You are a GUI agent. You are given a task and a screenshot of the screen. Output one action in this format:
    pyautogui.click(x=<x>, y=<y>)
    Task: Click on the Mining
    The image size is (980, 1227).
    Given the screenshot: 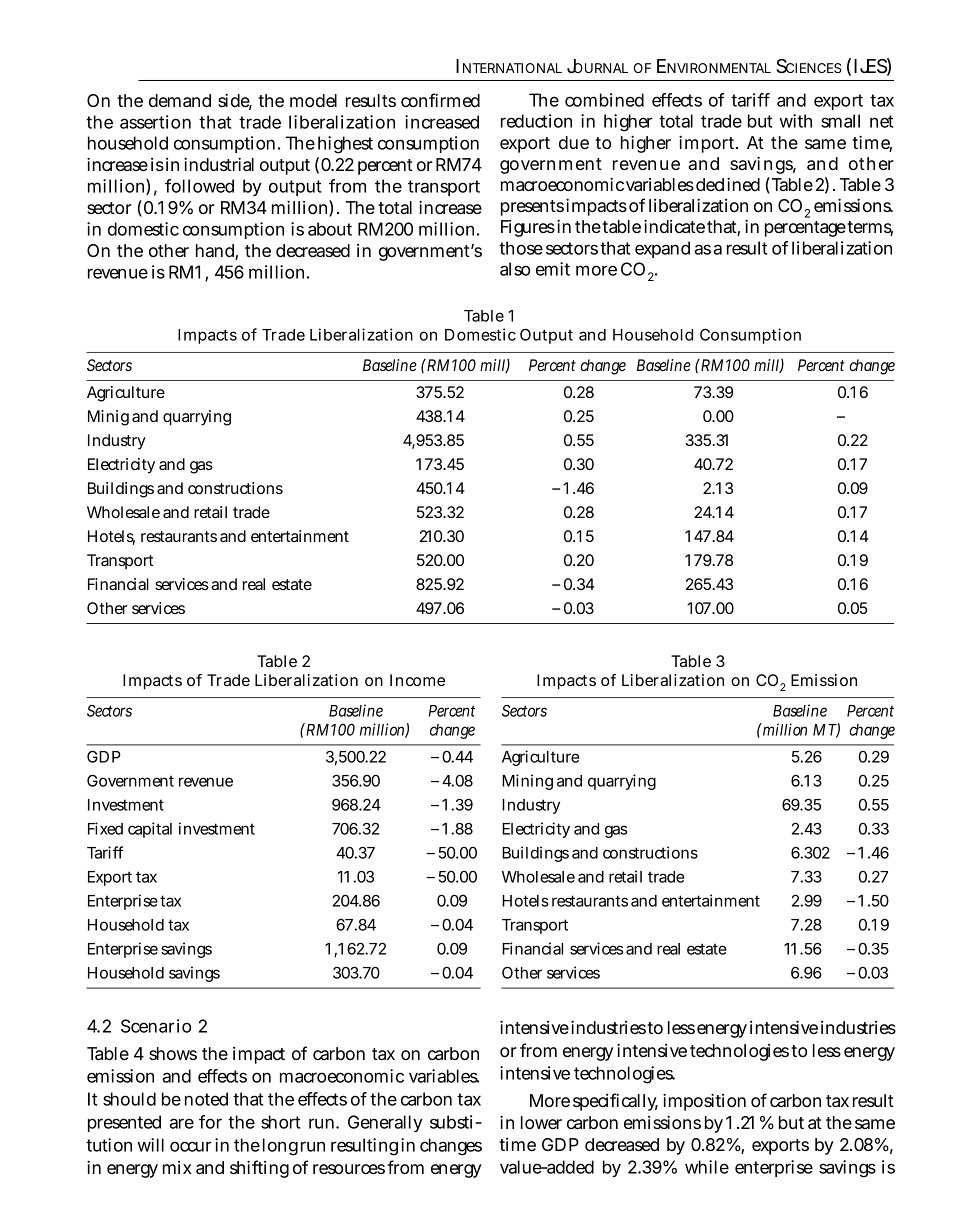 What is the action you would take?
    pyautogui.click(x=527, y=782)
